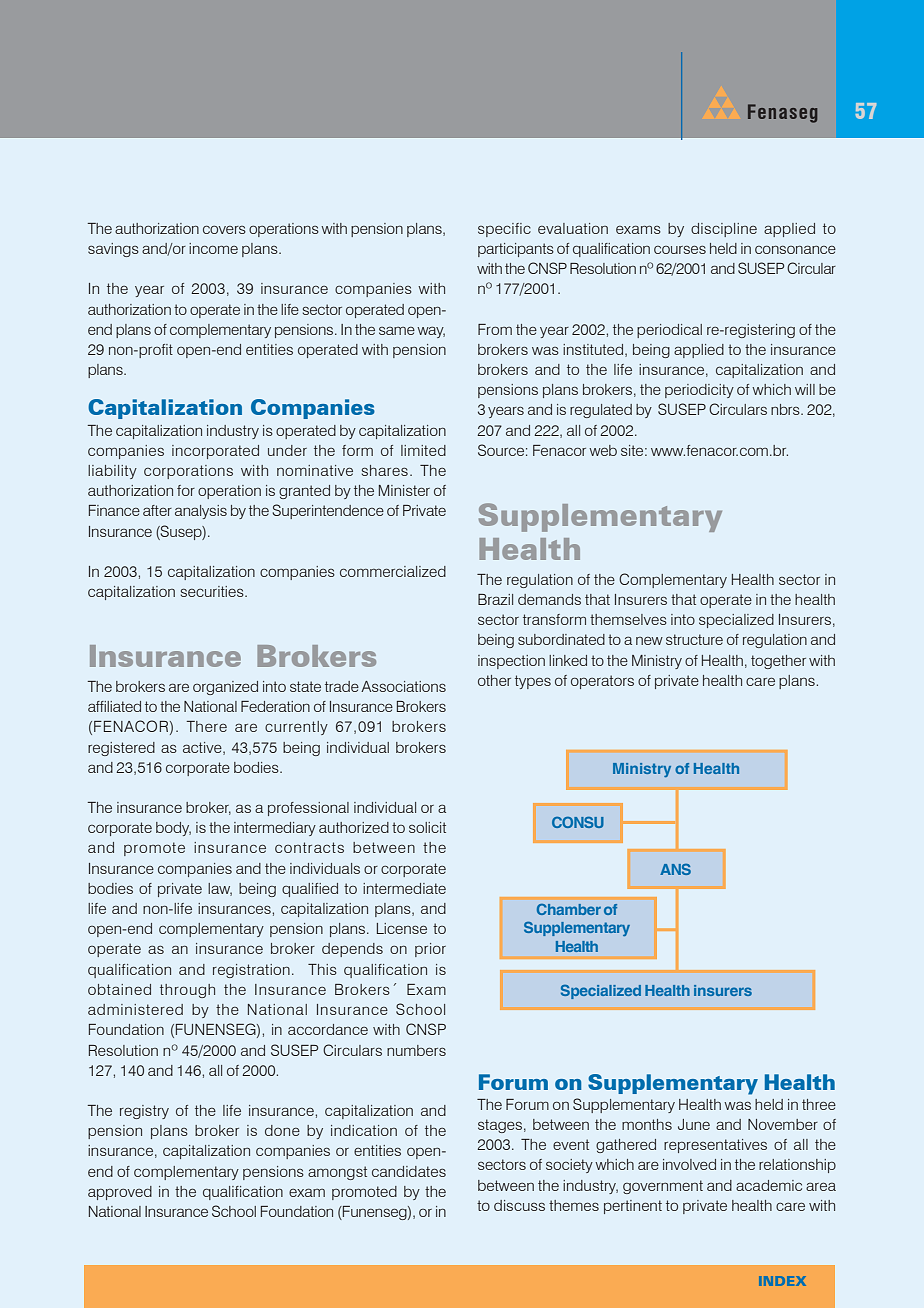  I want to click on approved, so click(120, 1193).
